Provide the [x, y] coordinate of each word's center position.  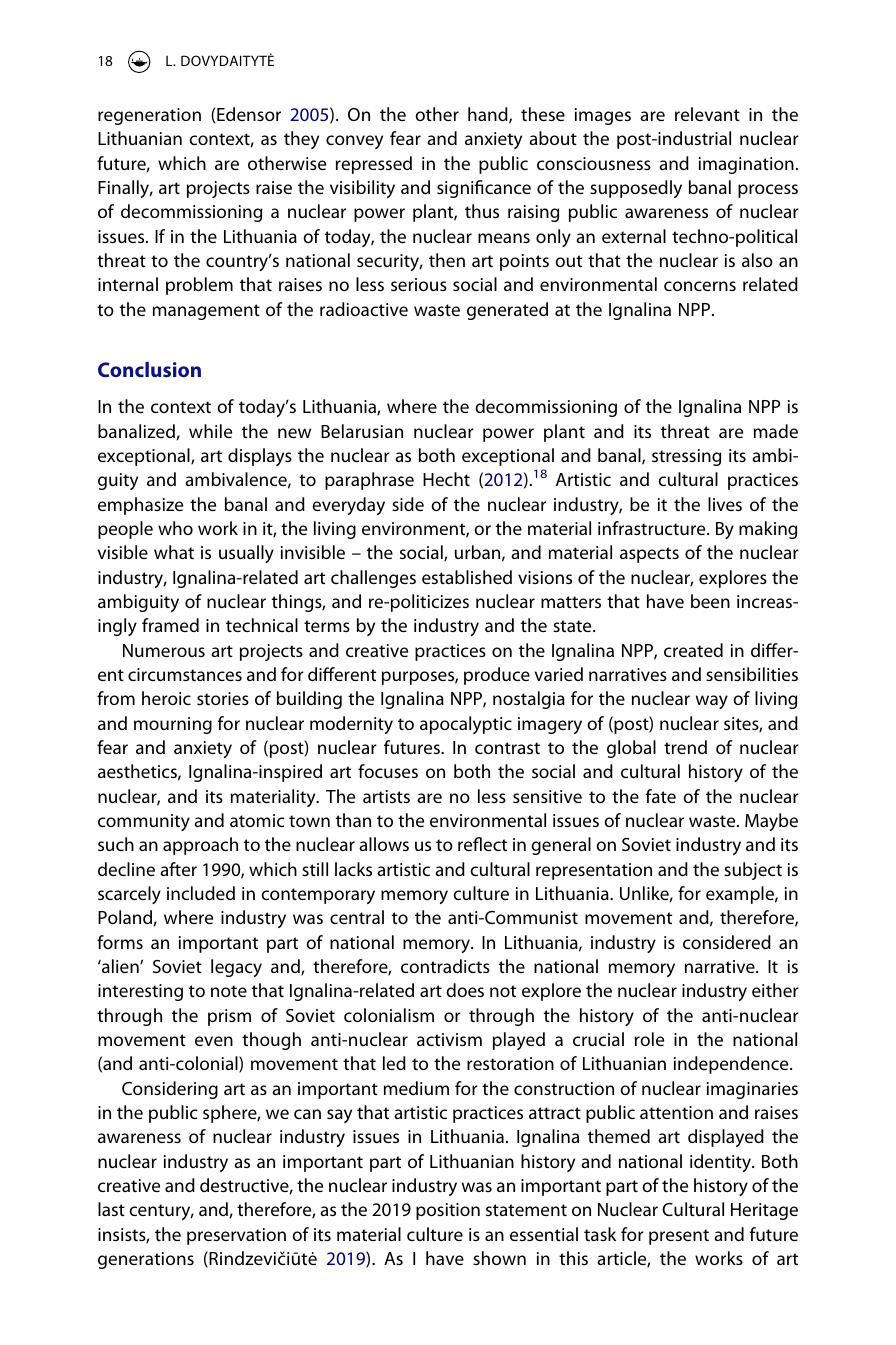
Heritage [764, 1211]
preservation [236, 1236]
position [448, 1211]
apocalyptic [466, 725]
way [712, 702]
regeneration [149, 116]
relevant [707, 114]
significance [484, 189]
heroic [166, 698]
